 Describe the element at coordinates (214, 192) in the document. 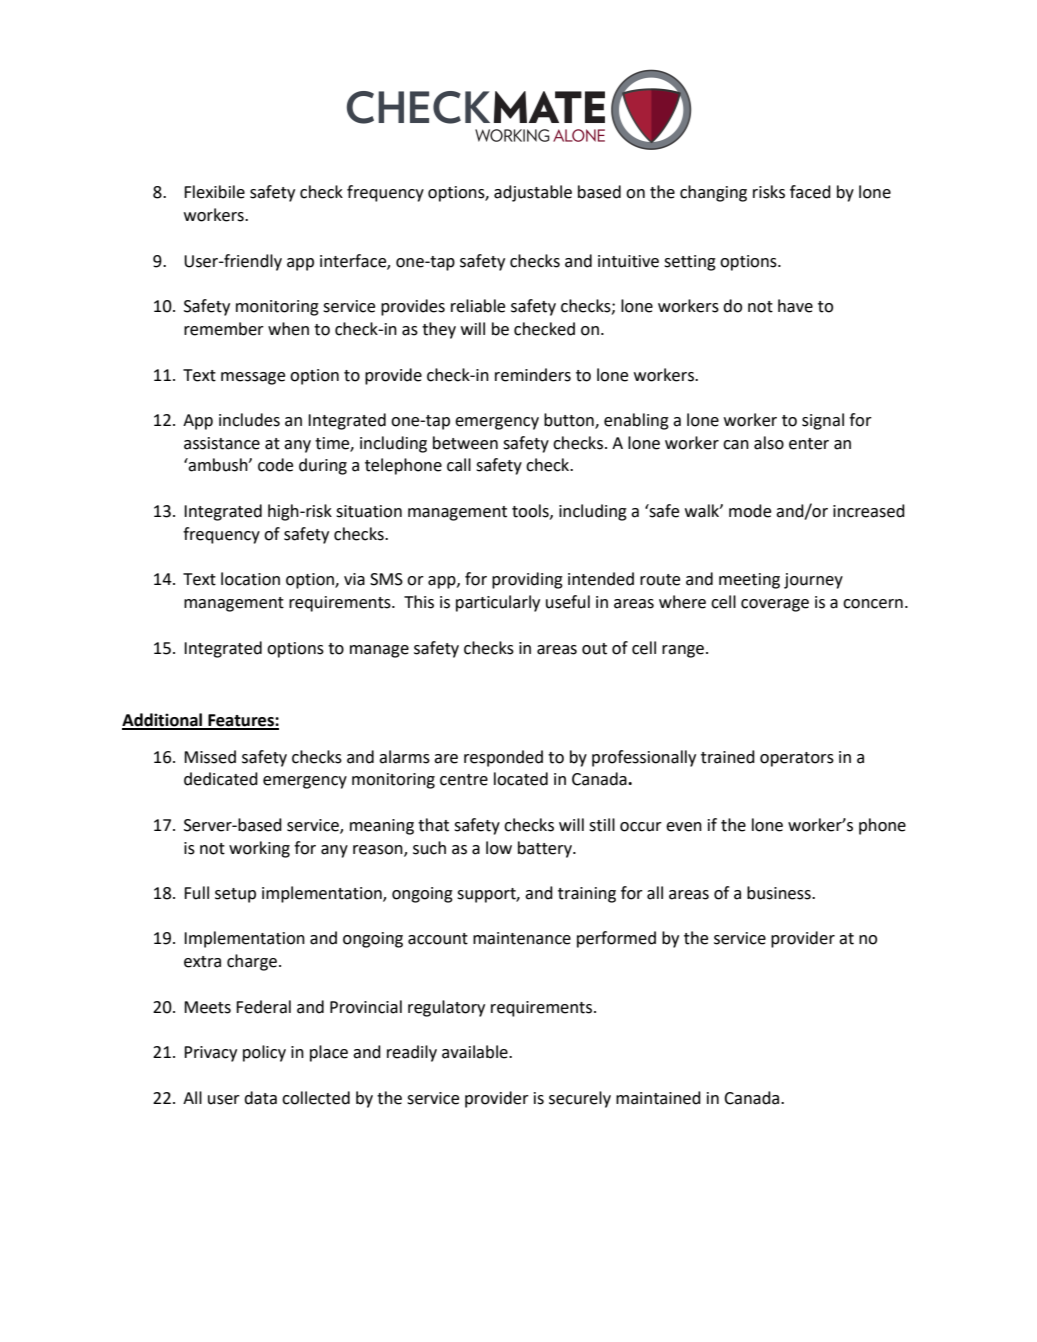

I see `Flexibile` at that location.
